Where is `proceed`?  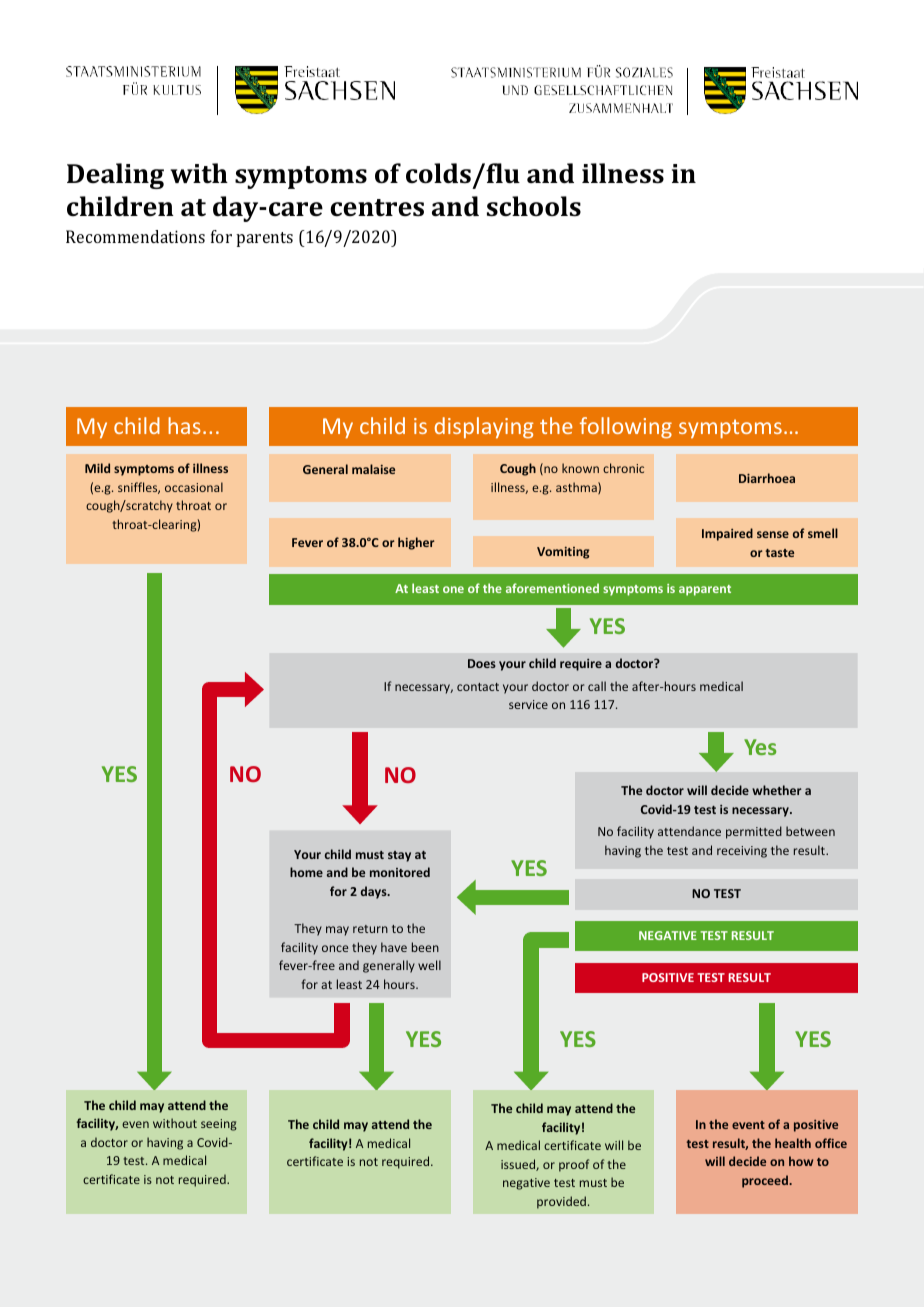 proceed is located at coordinates (766, 1181).
